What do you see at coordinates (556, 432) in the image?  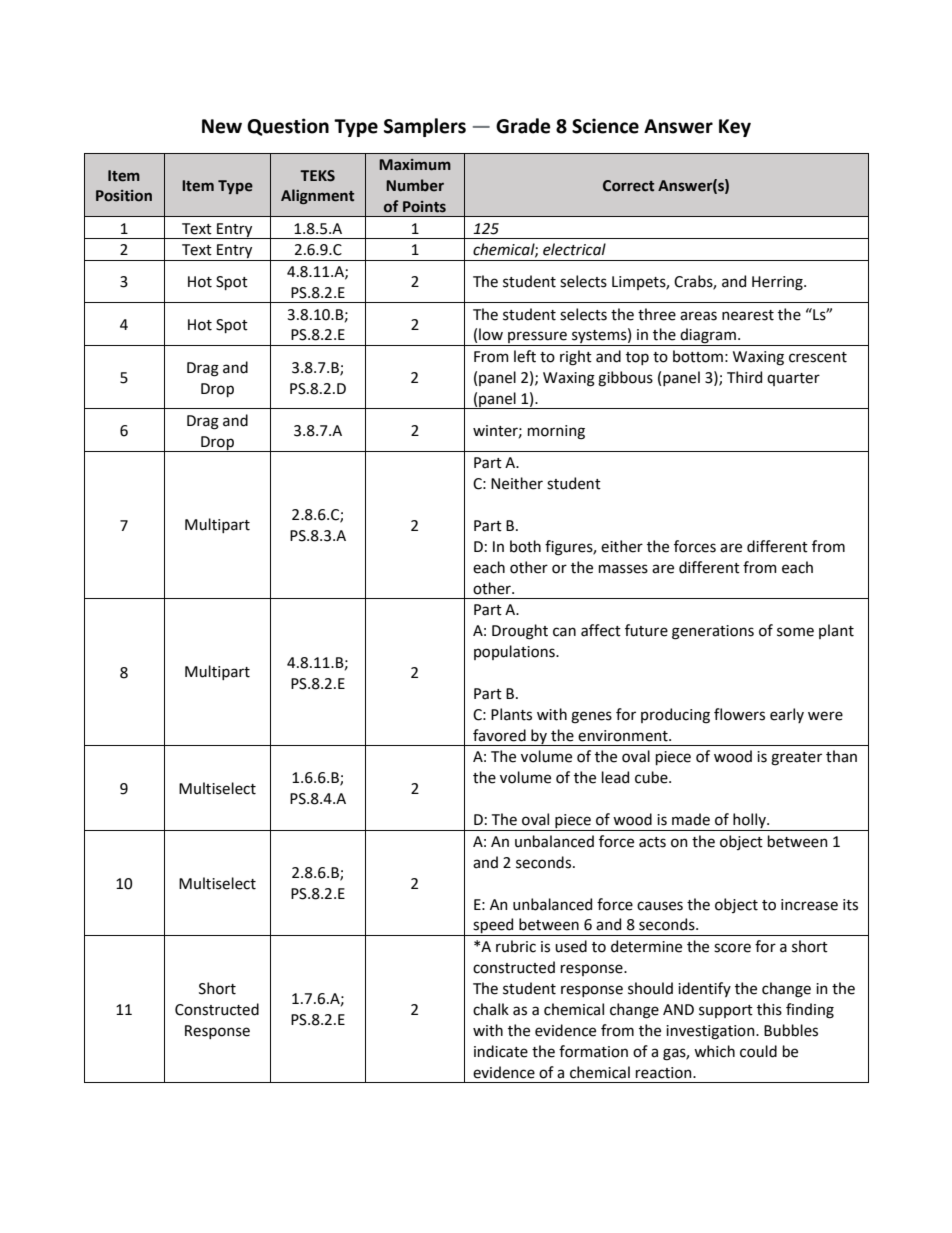 I see `morning` at bounding box center [556, 432].
